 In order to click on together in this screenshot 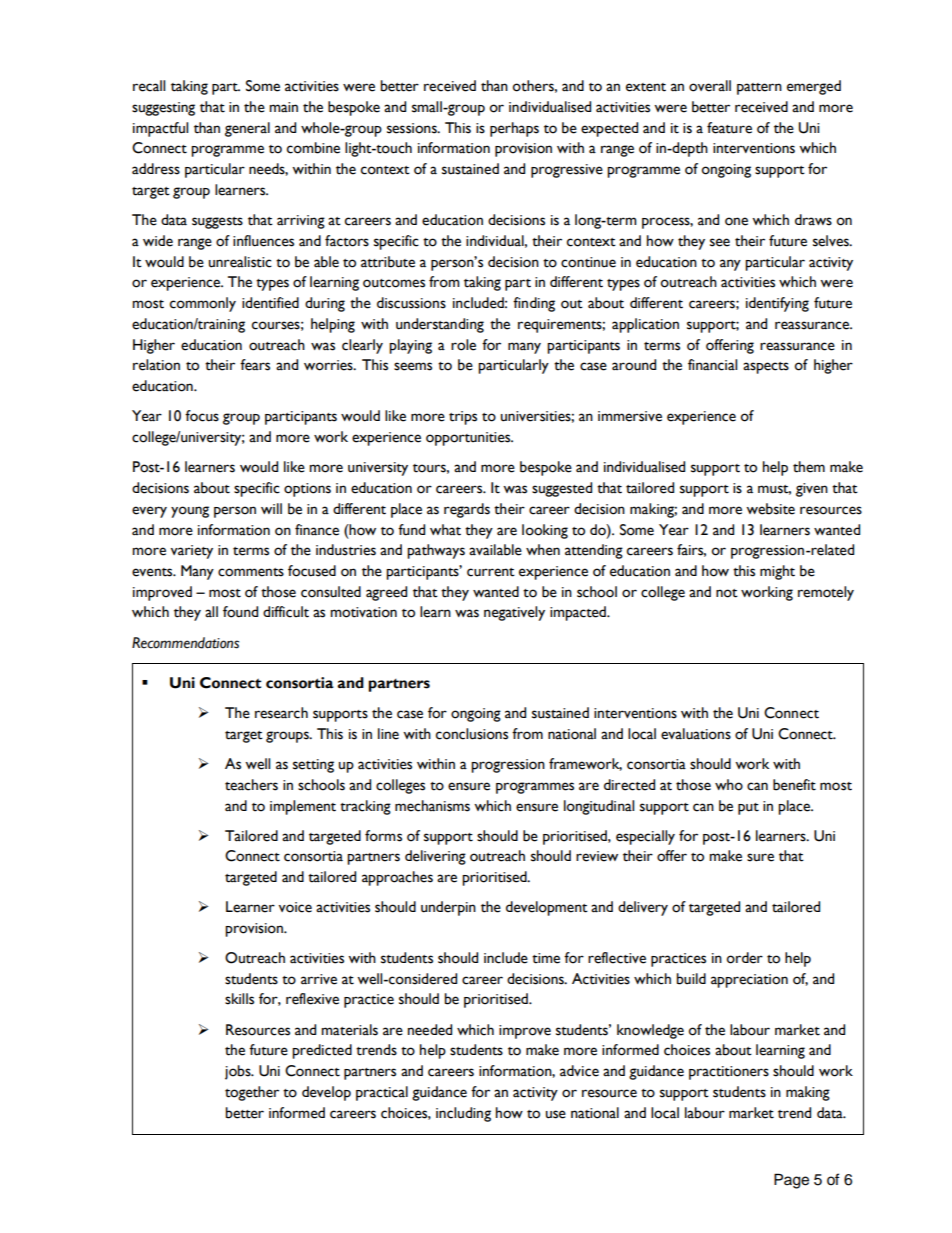, I will do `click(252, 1093)`.
